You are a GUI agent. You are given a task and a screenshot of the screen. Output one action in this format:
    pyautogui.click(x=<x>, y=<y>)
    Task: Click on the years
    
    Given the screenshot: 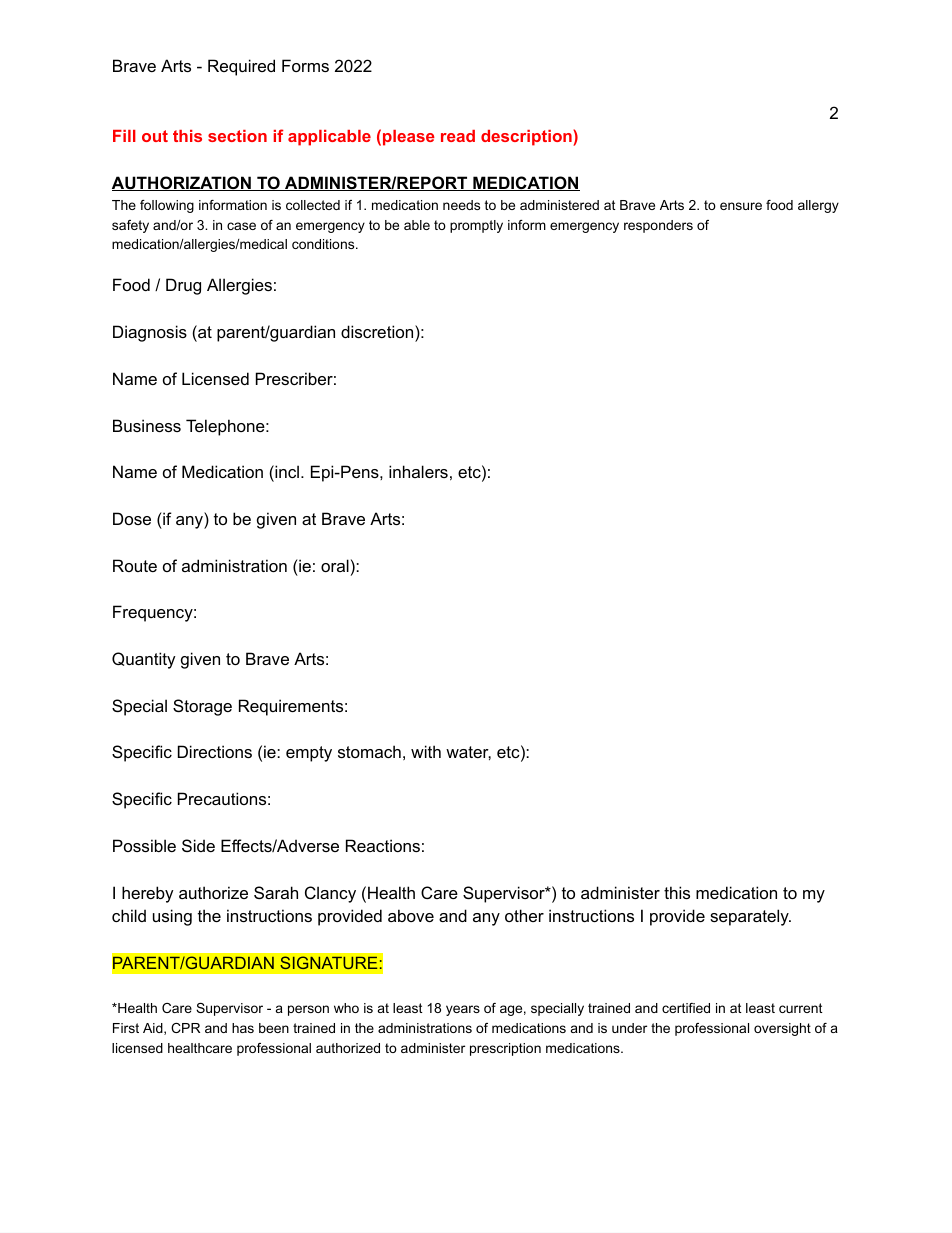 What is the action you would take?
    pyautogui.click(x=463, y=1010)
